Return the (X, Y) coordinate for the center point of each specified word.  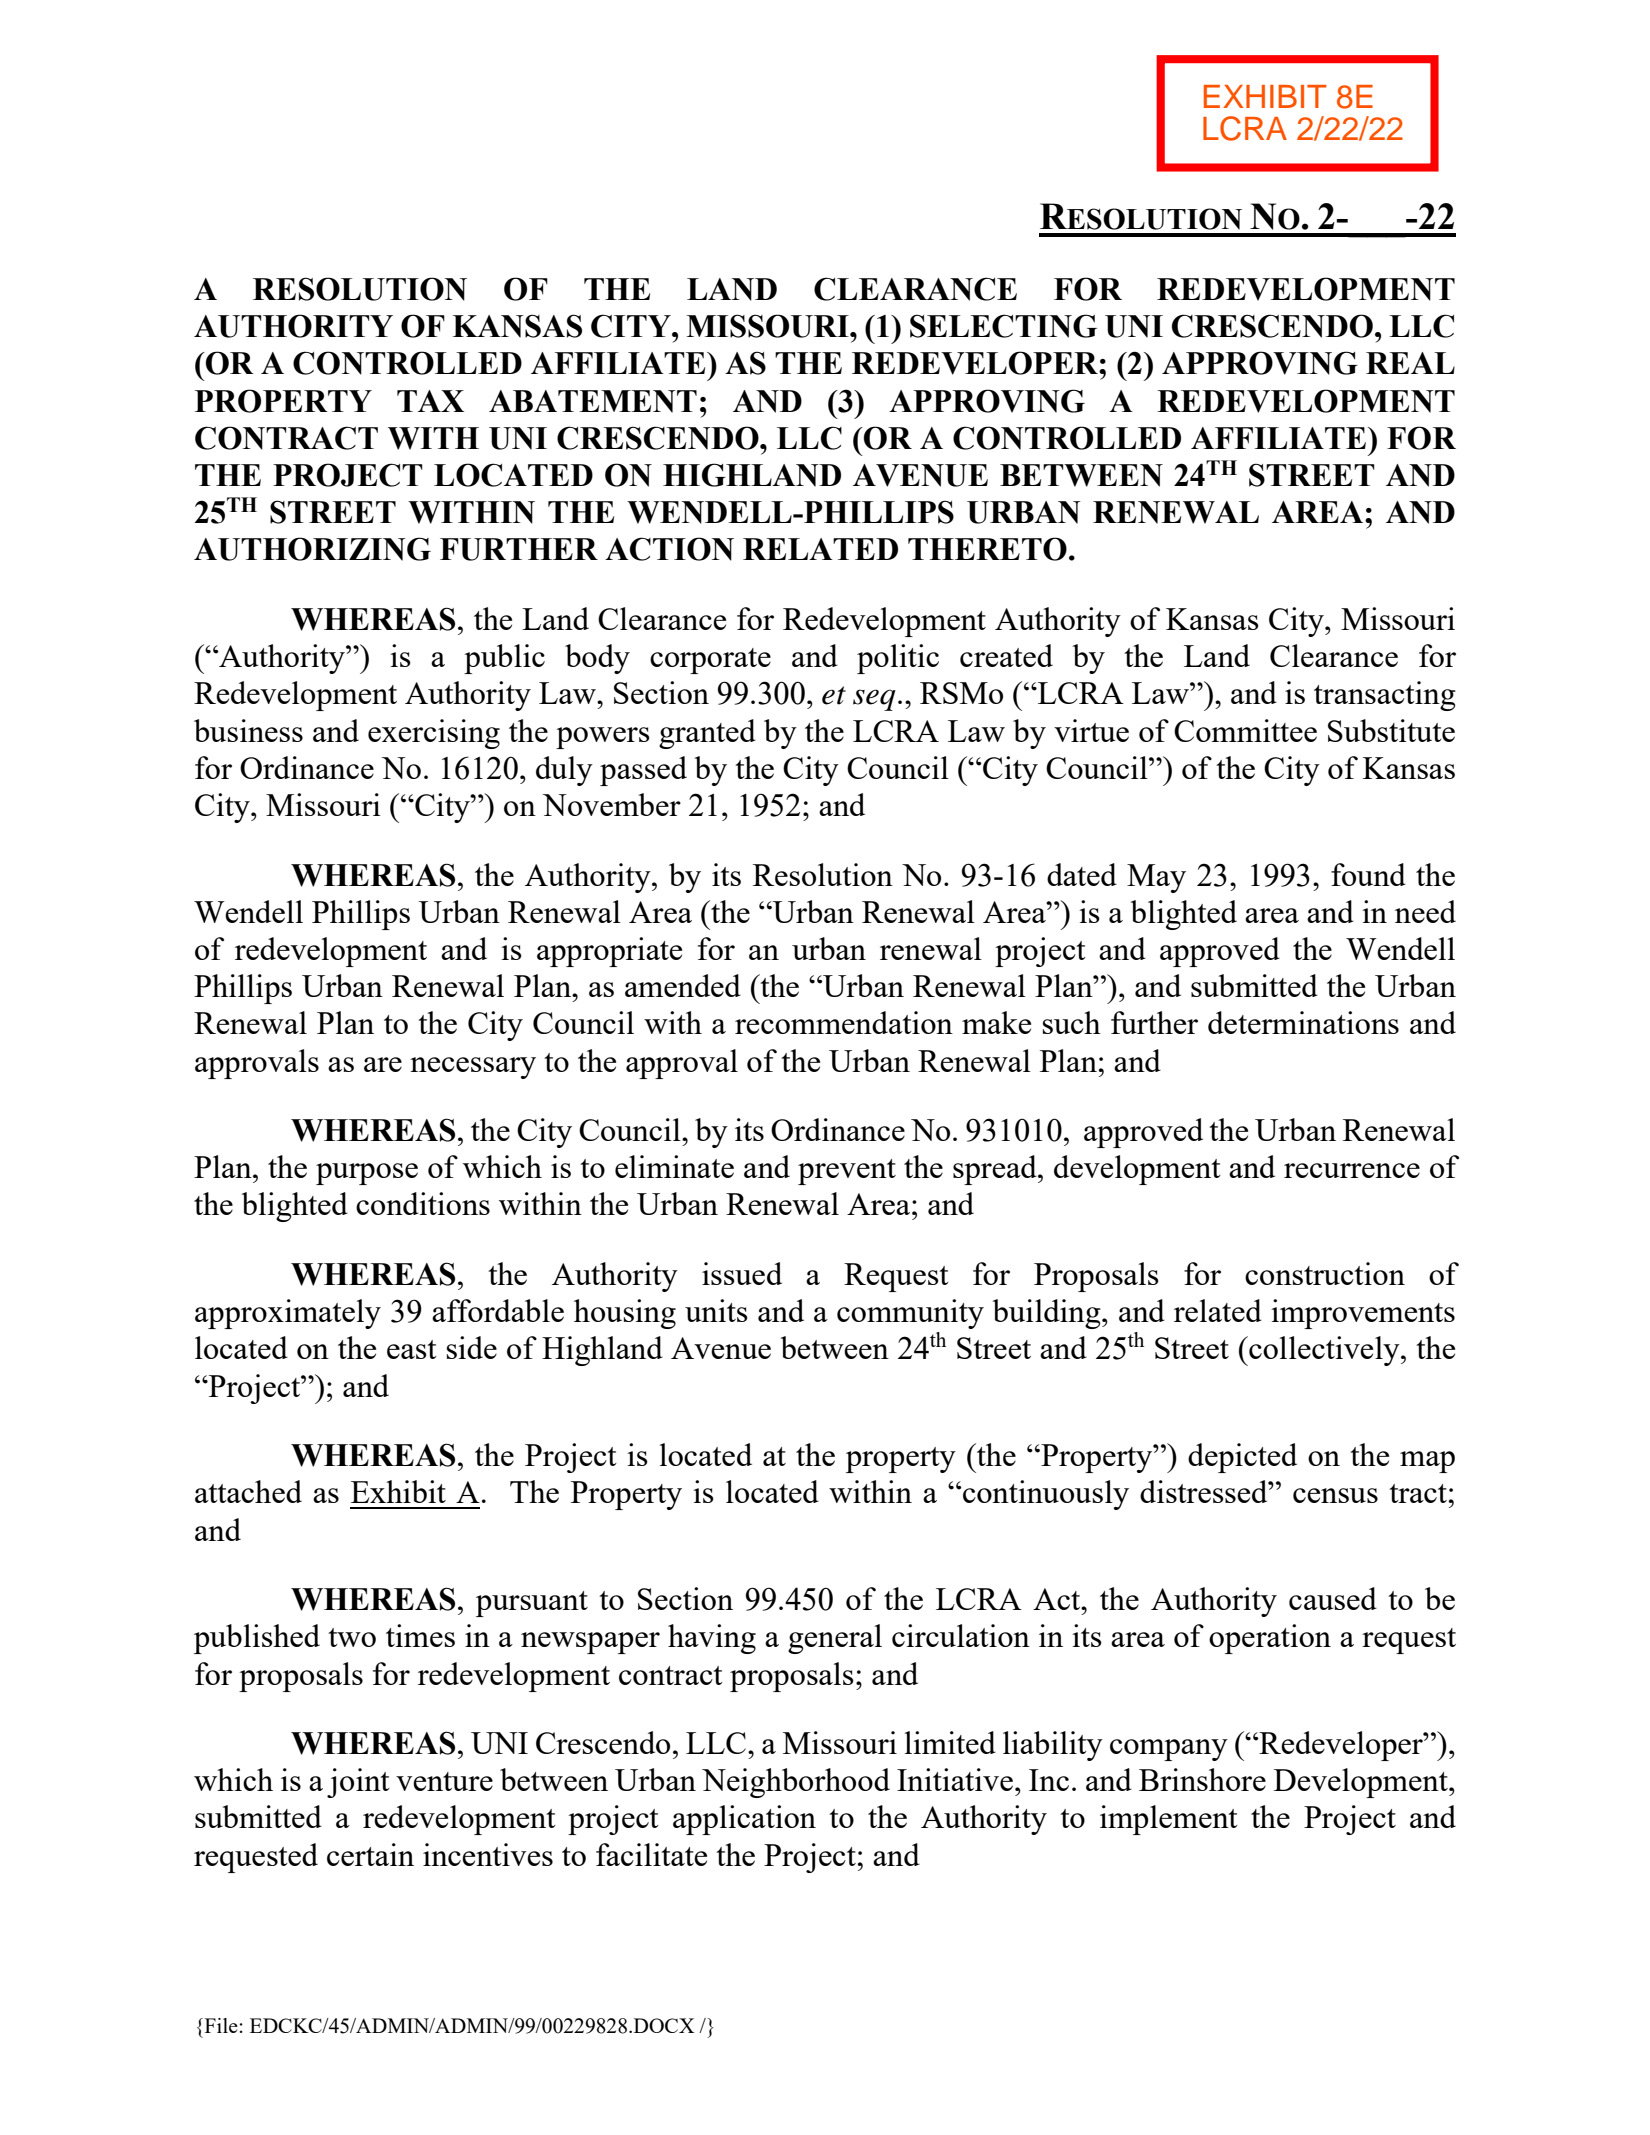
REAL (1410, 363)
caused (1333, 1598)
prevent (847, 1172)
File (221, 2025)
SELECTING (1003, 326)
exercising (434, 734)
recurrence (1352, 1170)
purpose (367, 1174)
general (835, 1639)
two (352, 1637)
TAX (430, 401)
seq (874, 700)
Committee (1245, 730)
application (744, 1820)
